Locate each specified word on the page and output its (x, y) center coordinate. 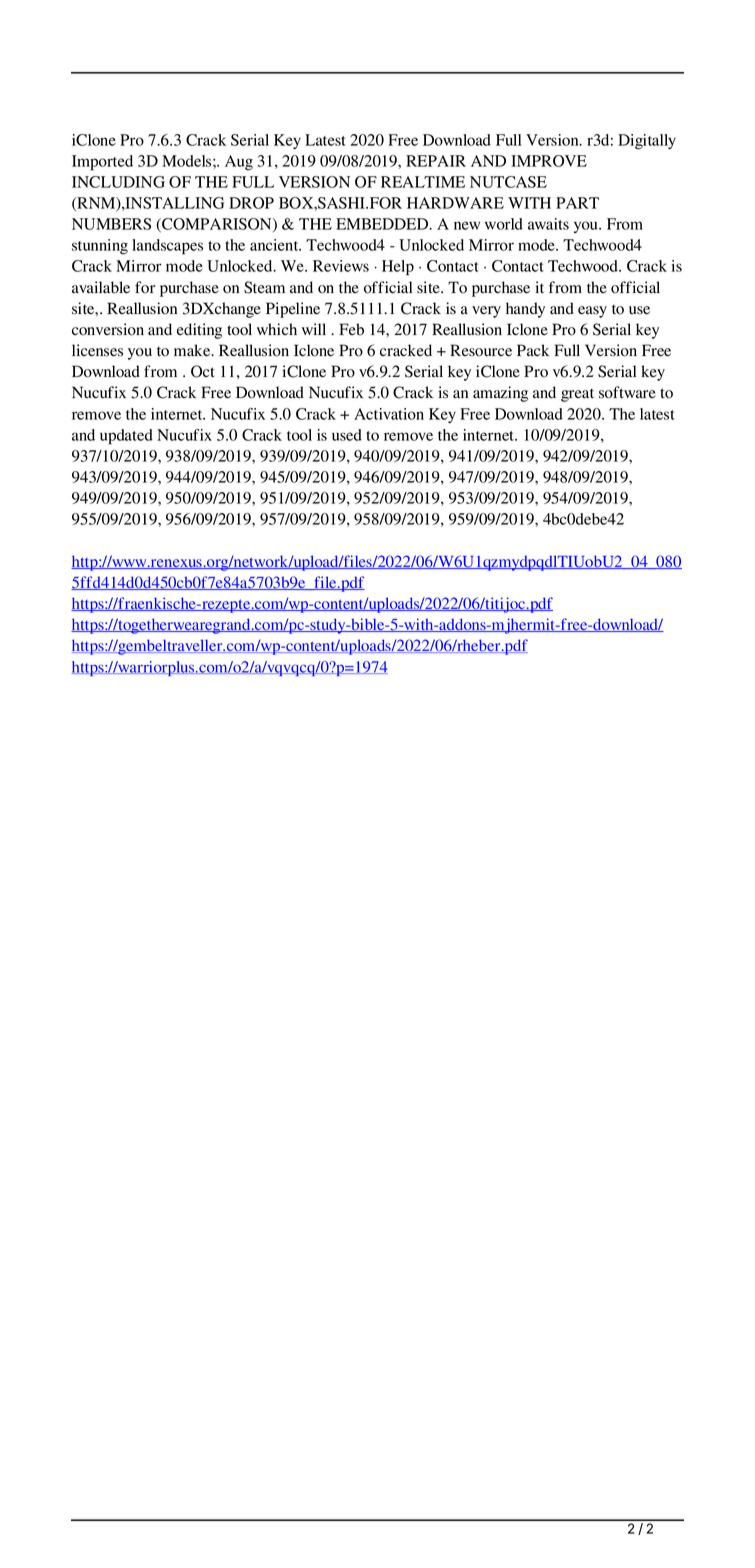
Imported (102, 163)
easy (592, 312)
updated (126, 437)
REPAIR (436, 161)
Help (398, 268)
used (347, 435)
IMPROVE (549, 161)
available (101, 287)
